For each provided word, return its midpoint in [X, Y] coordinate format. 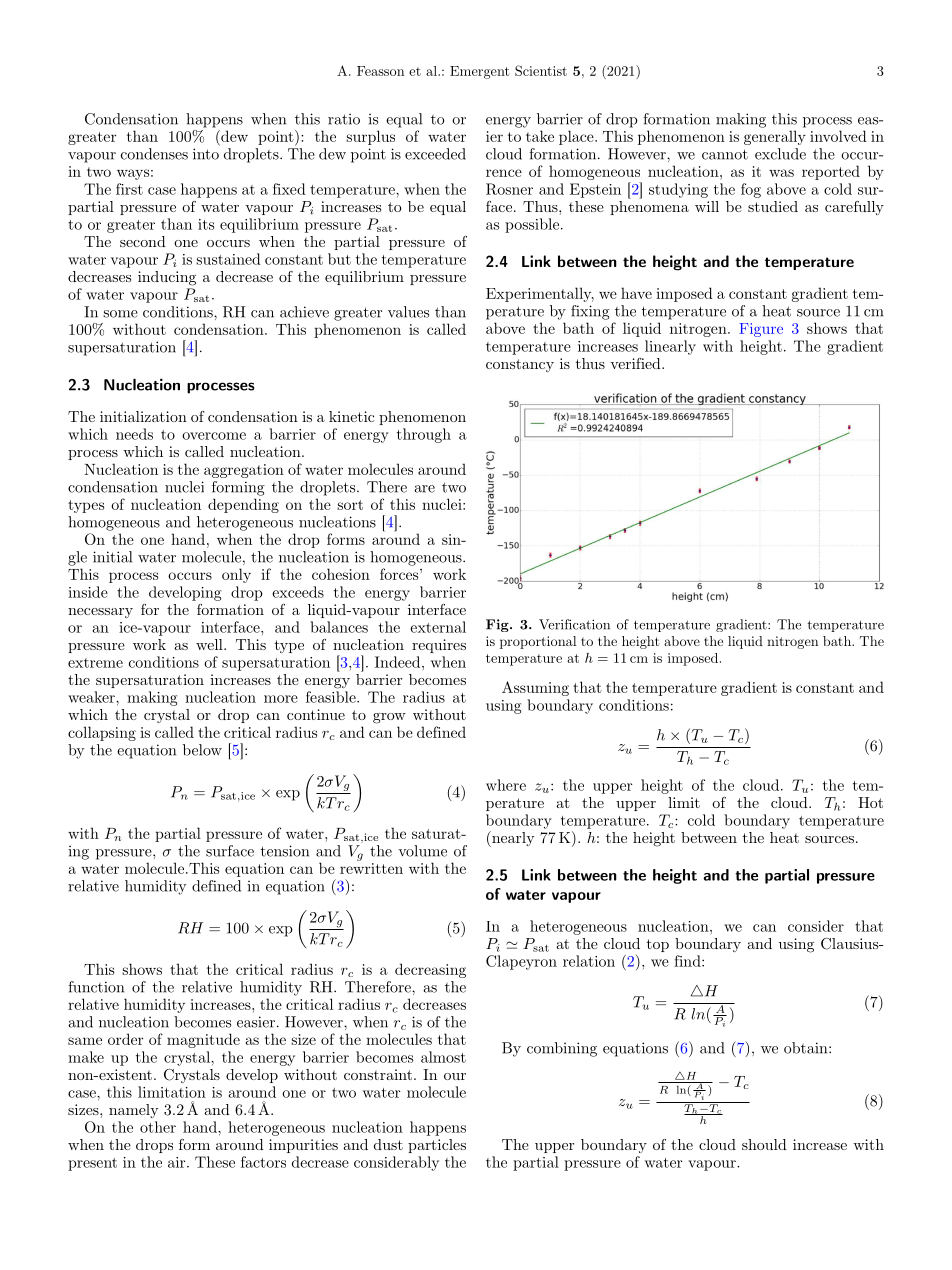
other [158, 1127]
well [210, 644]
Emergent [480, 72]
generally [775, 137]
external [438, 627]
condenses [154, 154]
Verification [574, 624]
